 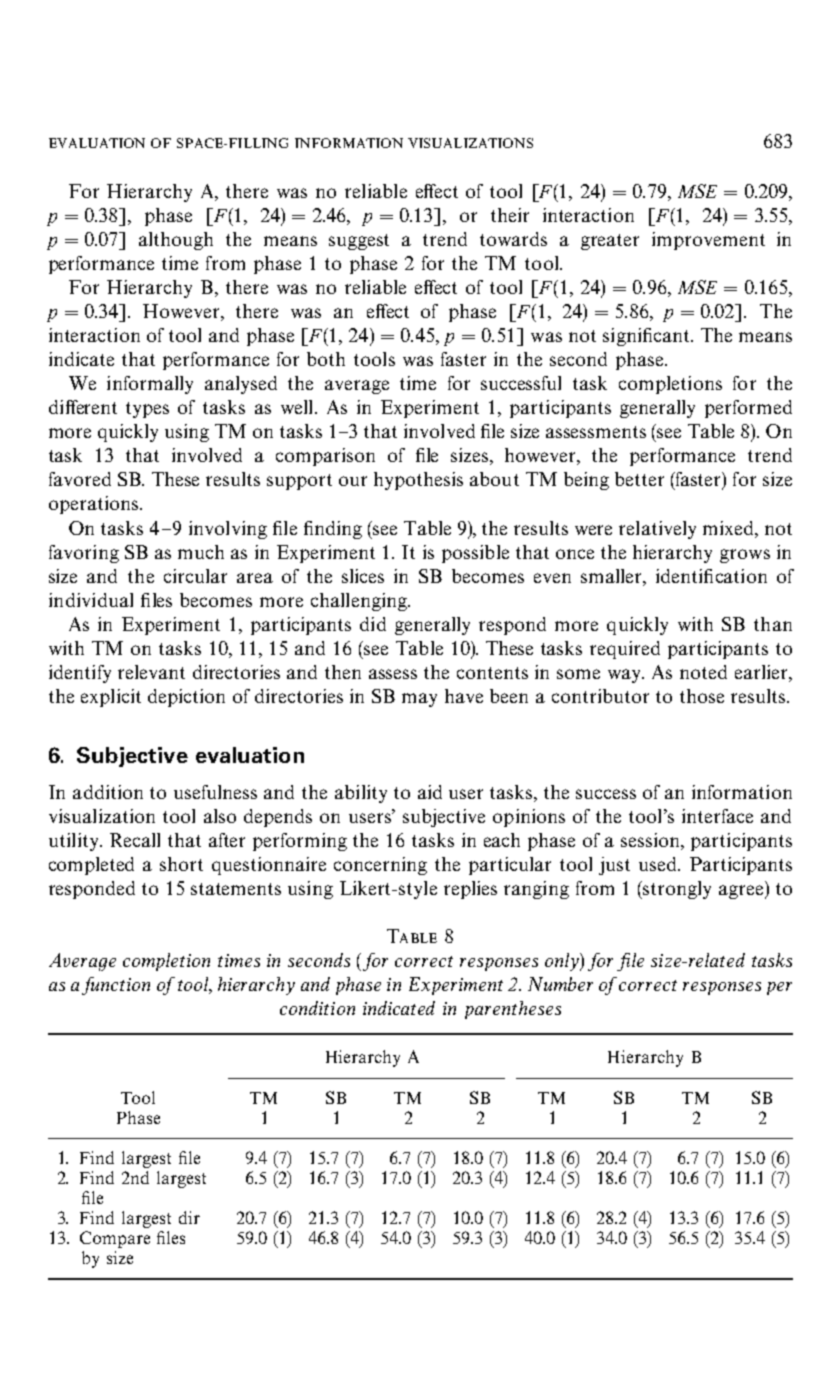 What do you see at coordinates (186, 698) in the document?
I see `depiction` at bounding box center [186, 698].
